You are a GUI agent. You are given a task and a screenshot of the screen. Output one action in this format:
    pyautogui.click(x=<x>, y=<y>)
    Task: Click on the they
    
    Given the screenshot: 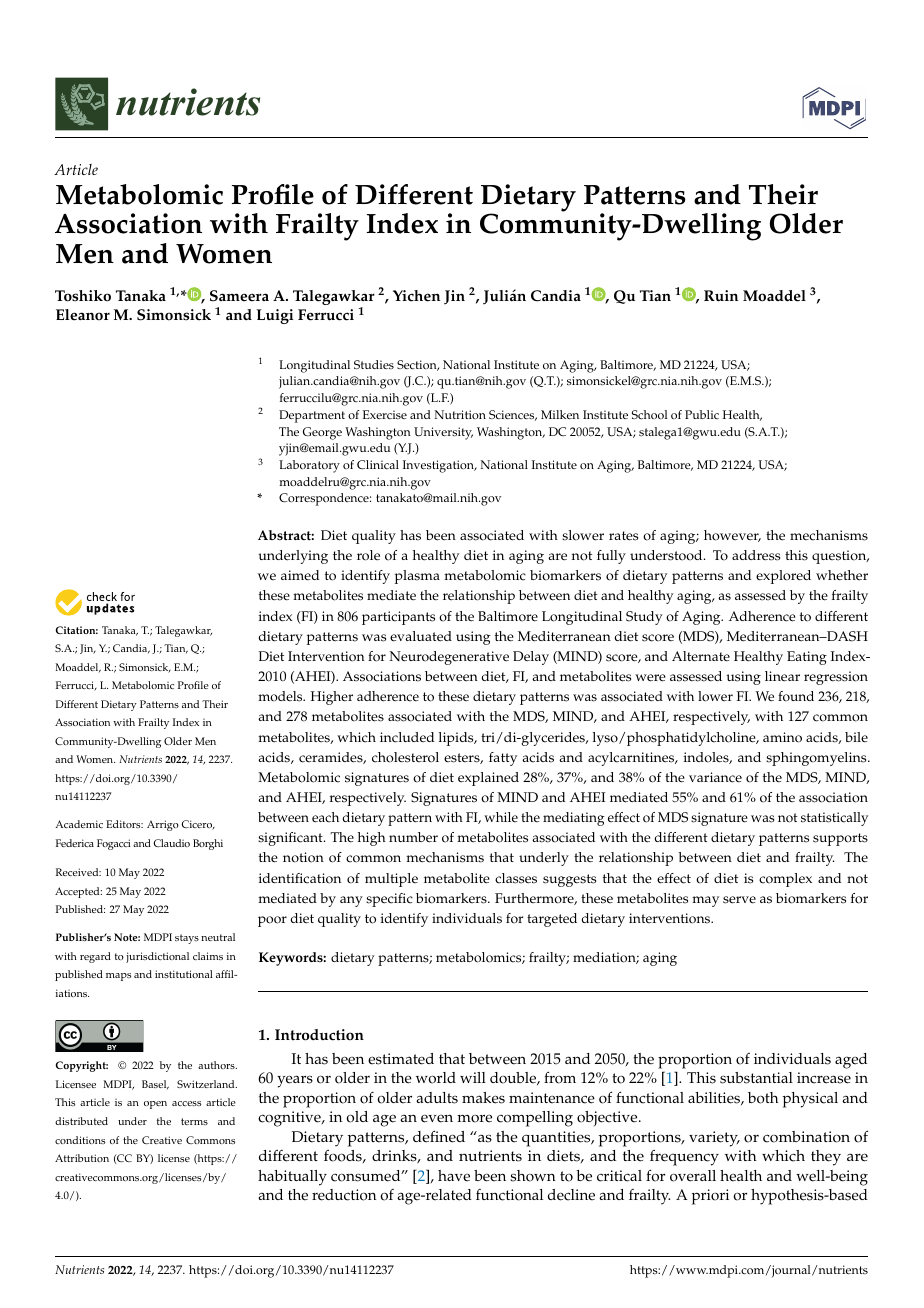 What is the action you would take?
    pyautogui.click(x=826, y=1158)
